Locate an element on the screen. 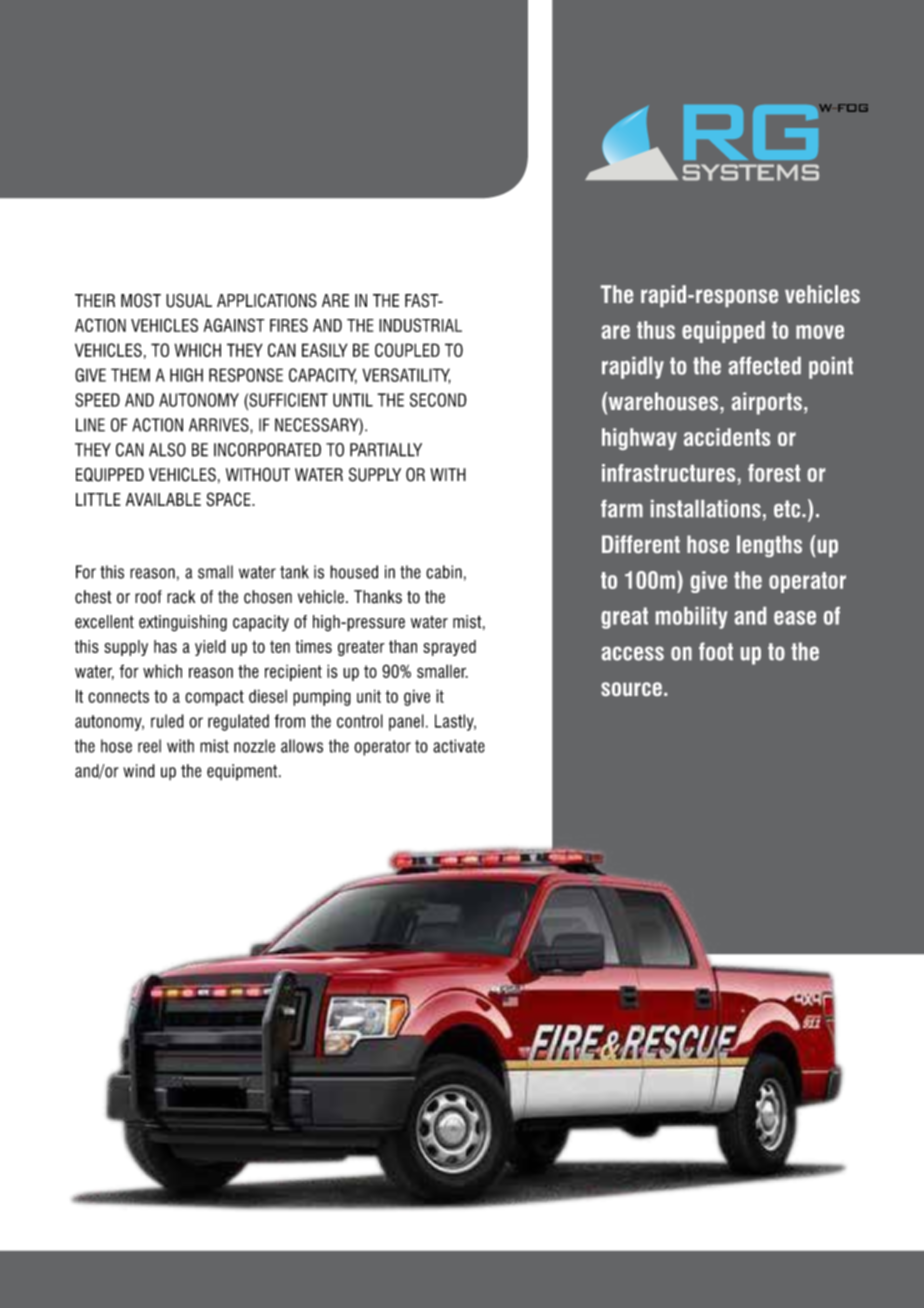  partially is located at coordinates (386, 450).
